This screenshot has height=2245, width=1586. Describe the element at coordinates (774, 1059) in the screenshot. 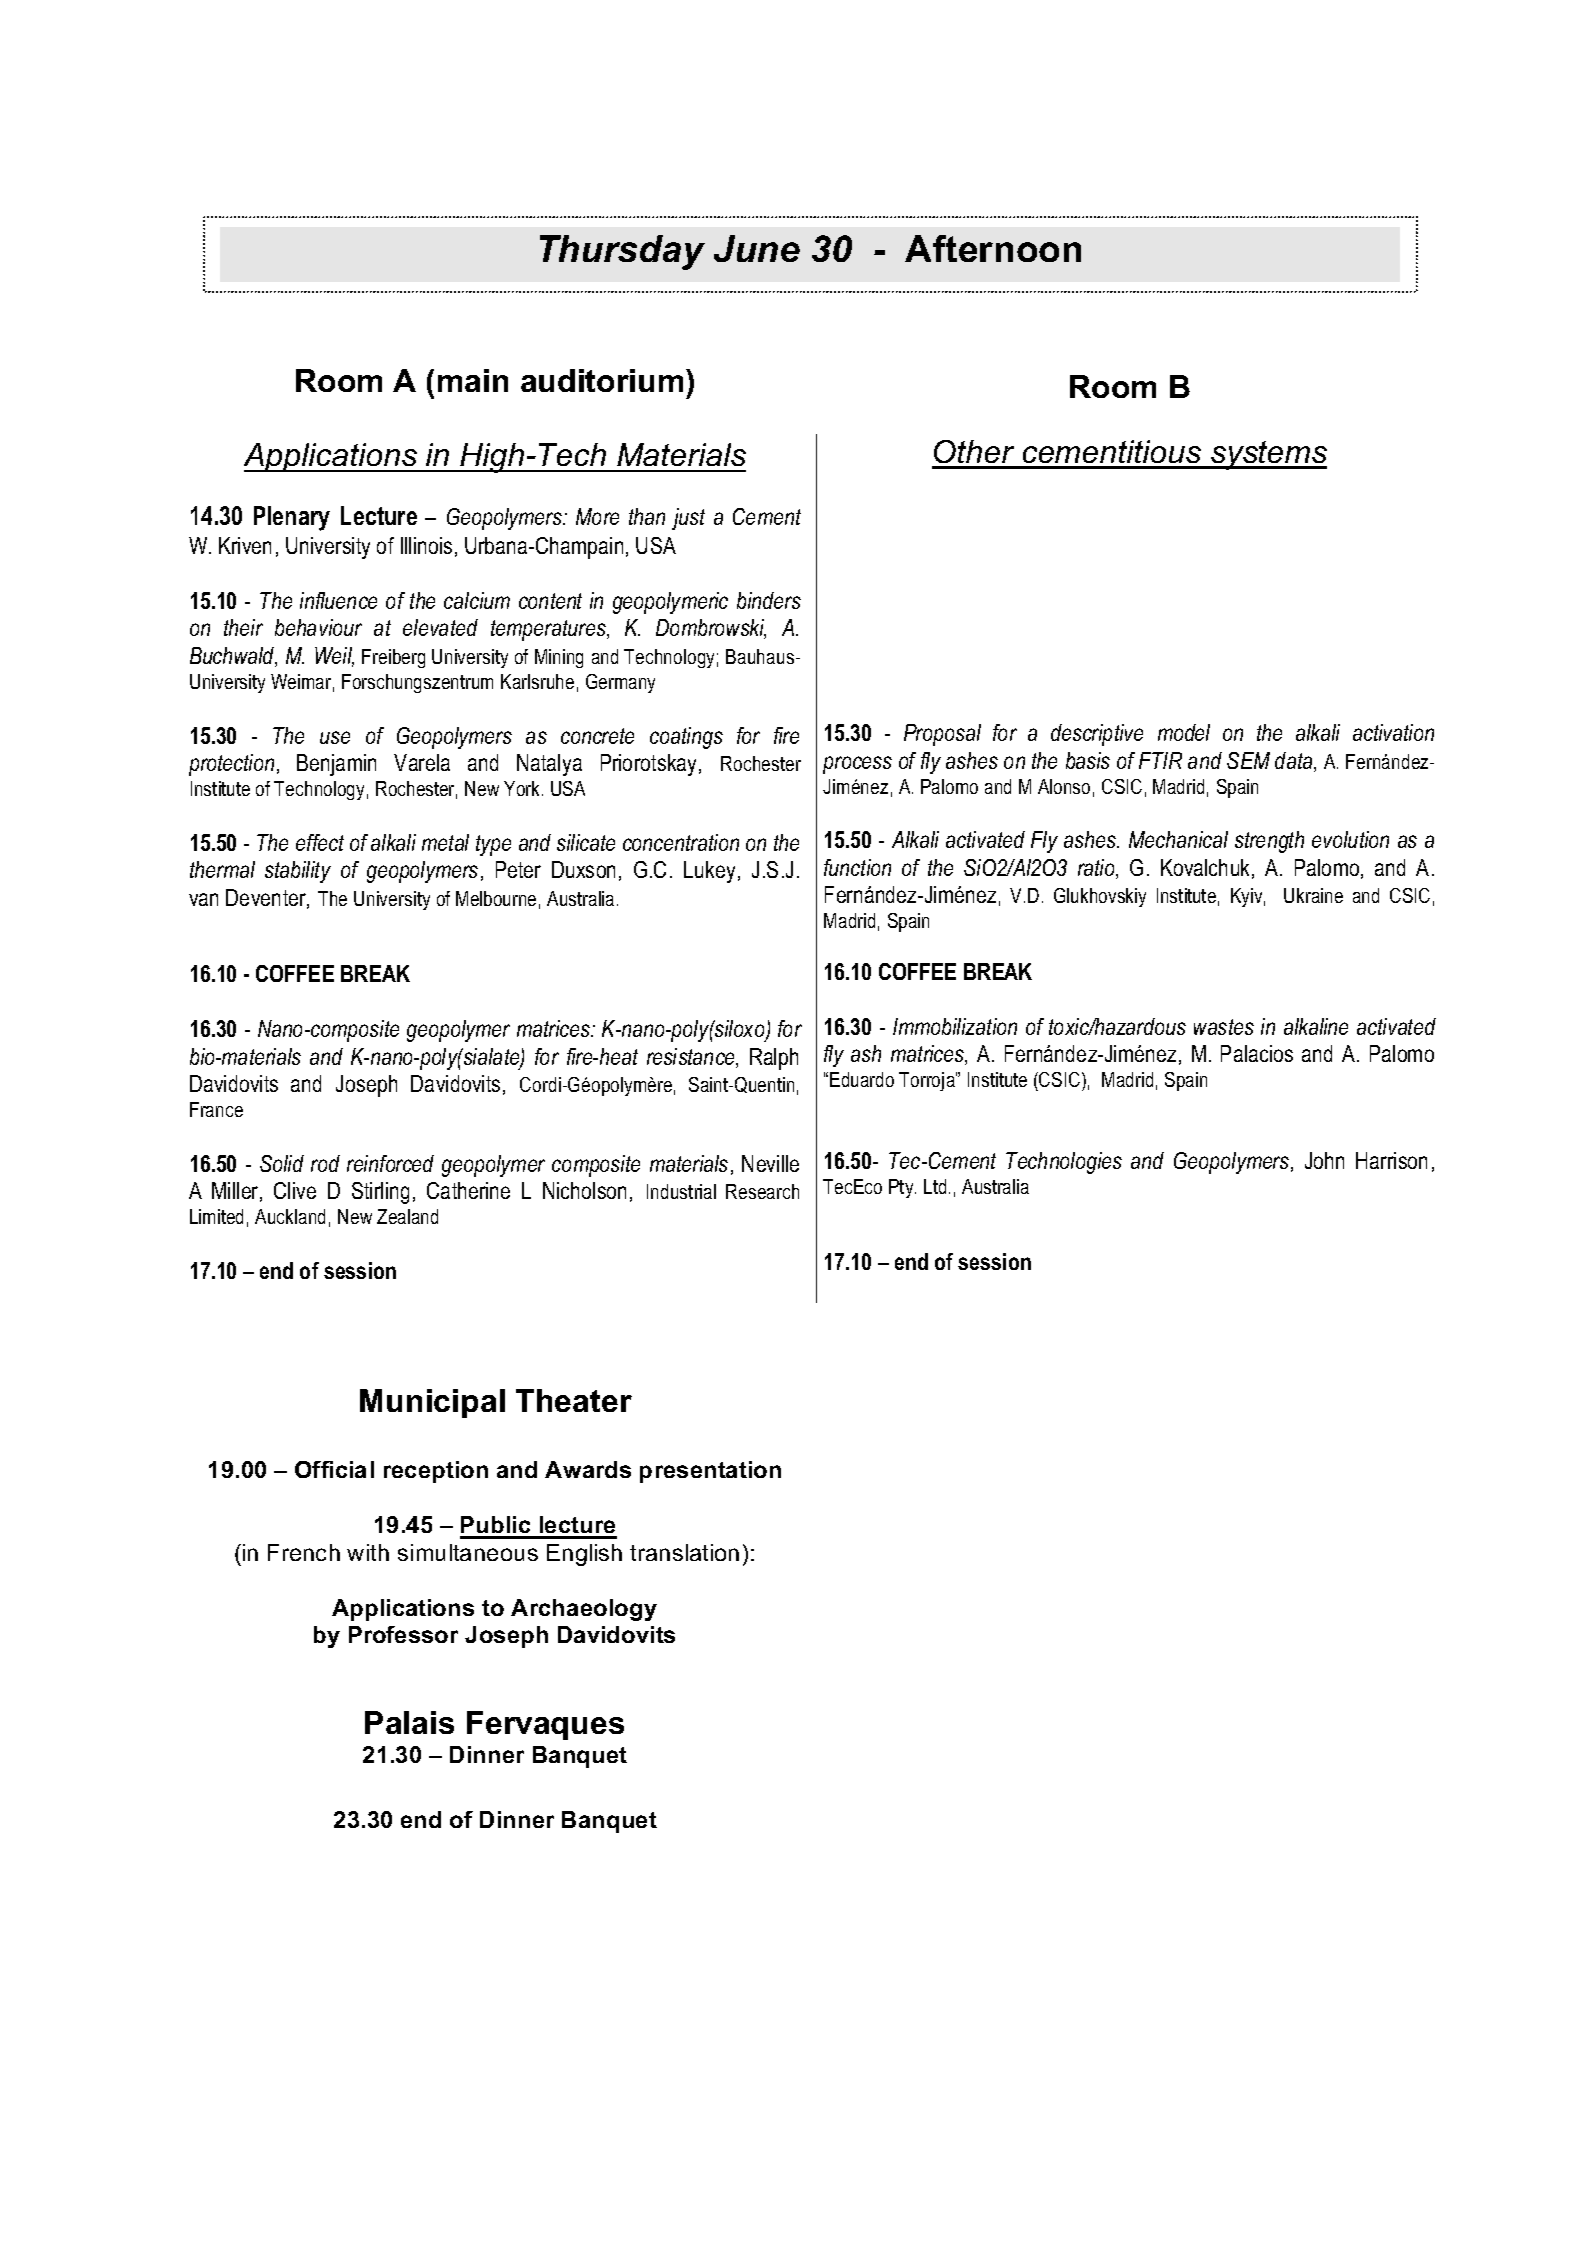

I see `Ralph` at that location.
